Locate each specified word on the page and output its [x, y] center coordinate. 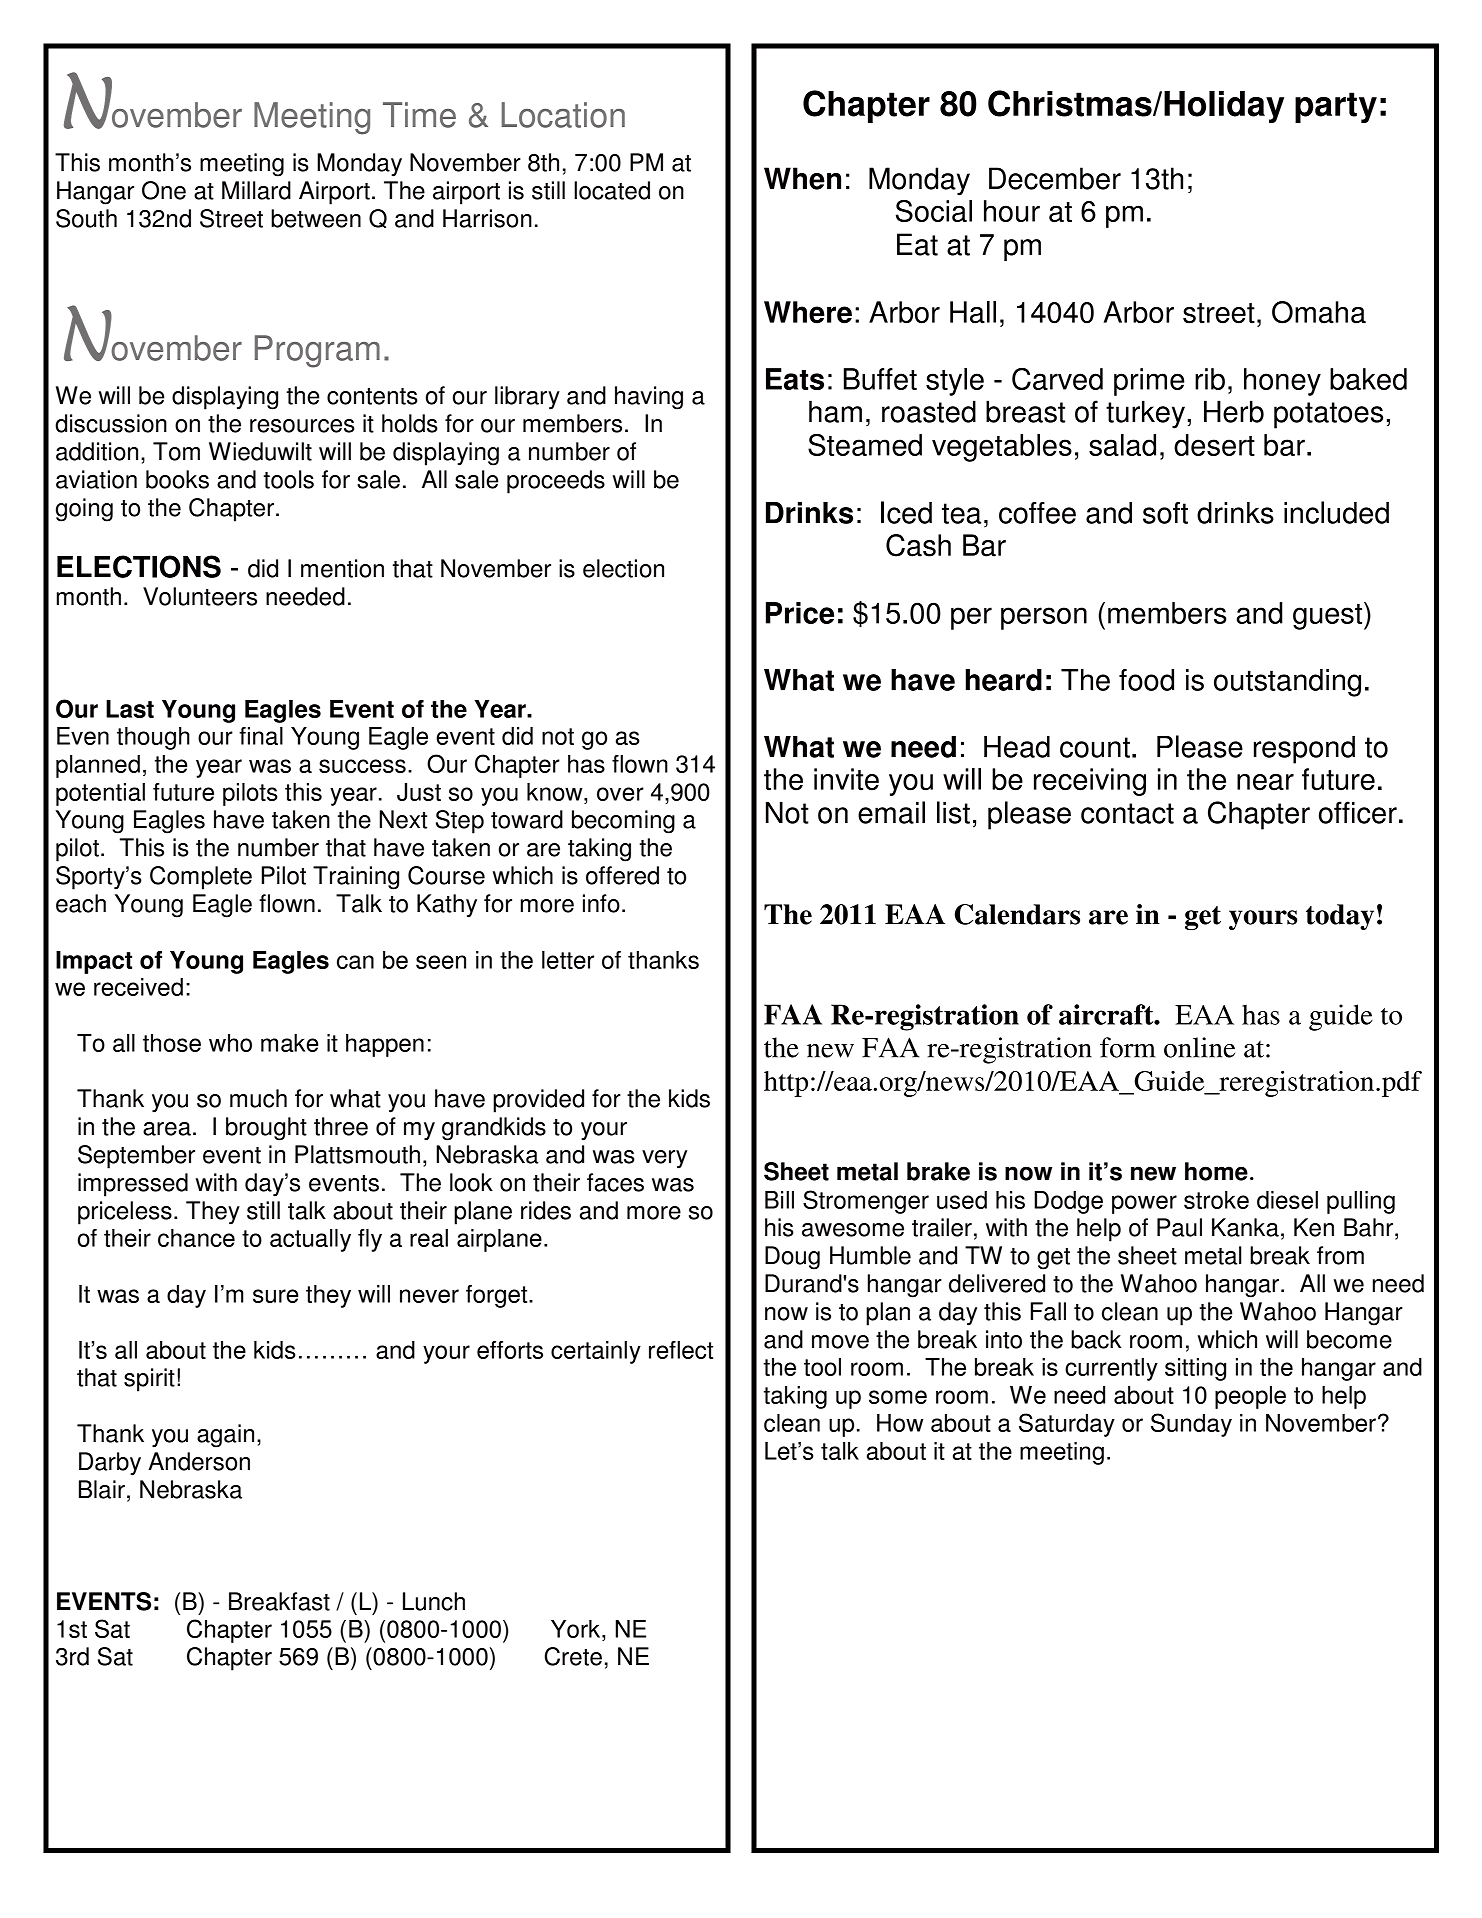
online [1199, 1047]
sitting [1195, 1369]
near [1265, 782]
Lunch [434, 1601]
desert [1214, 445]
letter [568, 960]
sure [275, 1296]
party [1336, 107]
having [649, 398]
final [261, 736]
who [230, 1043]
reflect [681, 1350]
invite [846, 779]
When [802, 178]
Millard [256, 190]
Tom [176, 451]
